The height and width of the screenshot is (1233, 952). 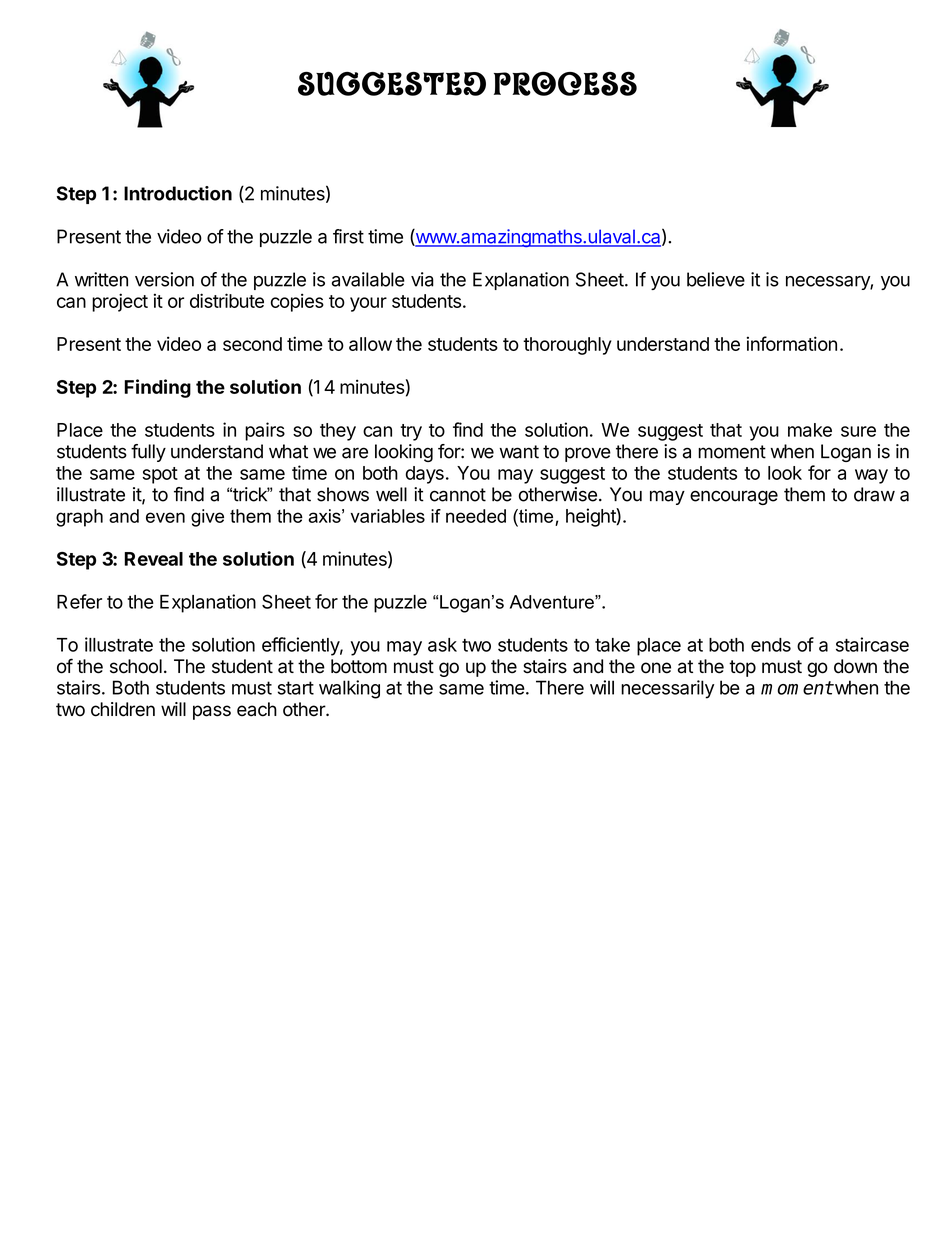 I want to click on fully, so click(x=148, y=453).
